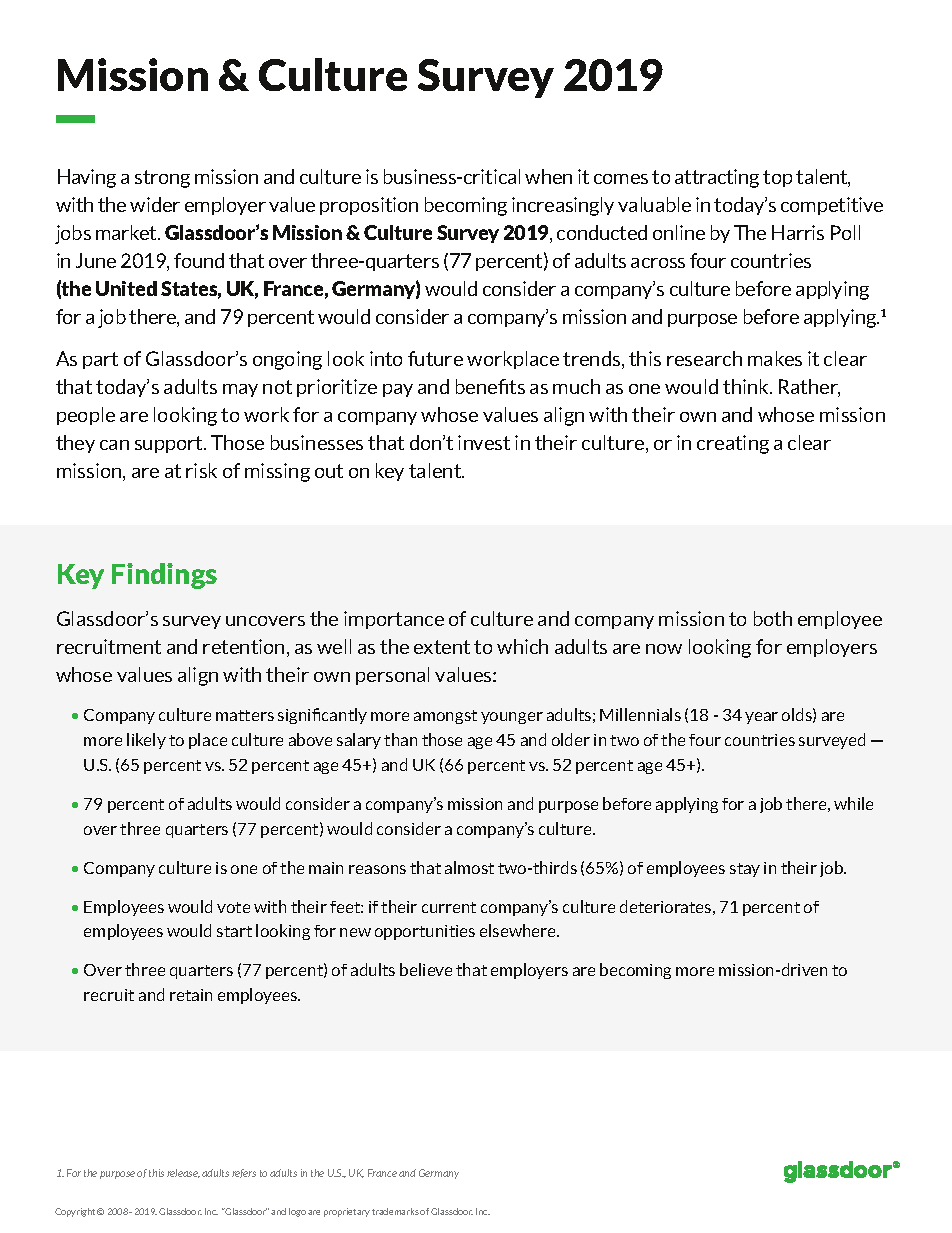  I want to click on year, so click(761, 718).
